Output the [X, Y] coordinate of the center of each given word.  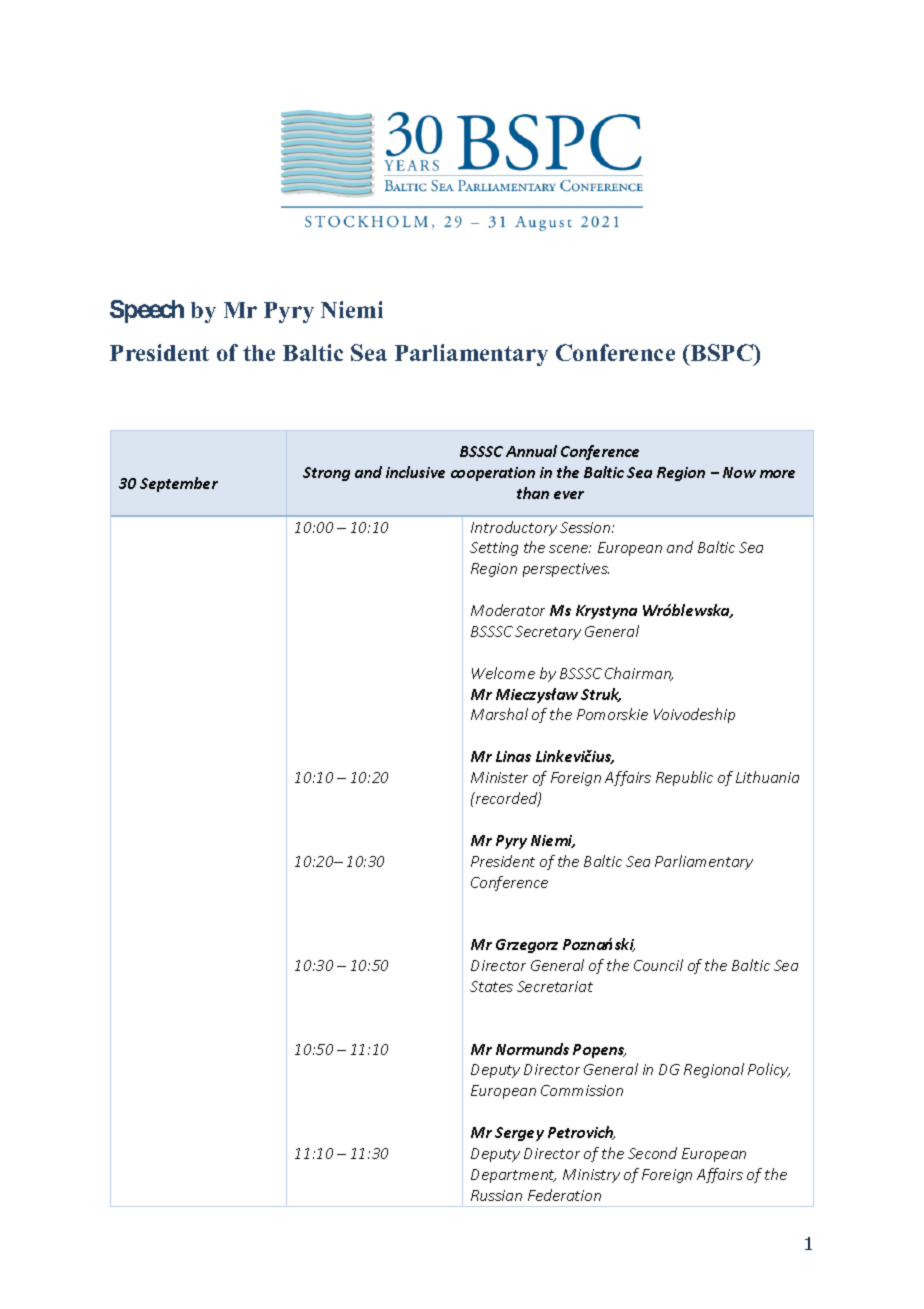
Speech [147, 311]
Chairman [639, 674]
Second [652, 1153]
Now [739, 472]
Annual [531, 451]
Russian [496, 1195]
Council [658, 965]
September [179, 484]
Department [513, 1176]
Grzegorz [527, 946]
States [491, 986]
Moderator [508, 610]
